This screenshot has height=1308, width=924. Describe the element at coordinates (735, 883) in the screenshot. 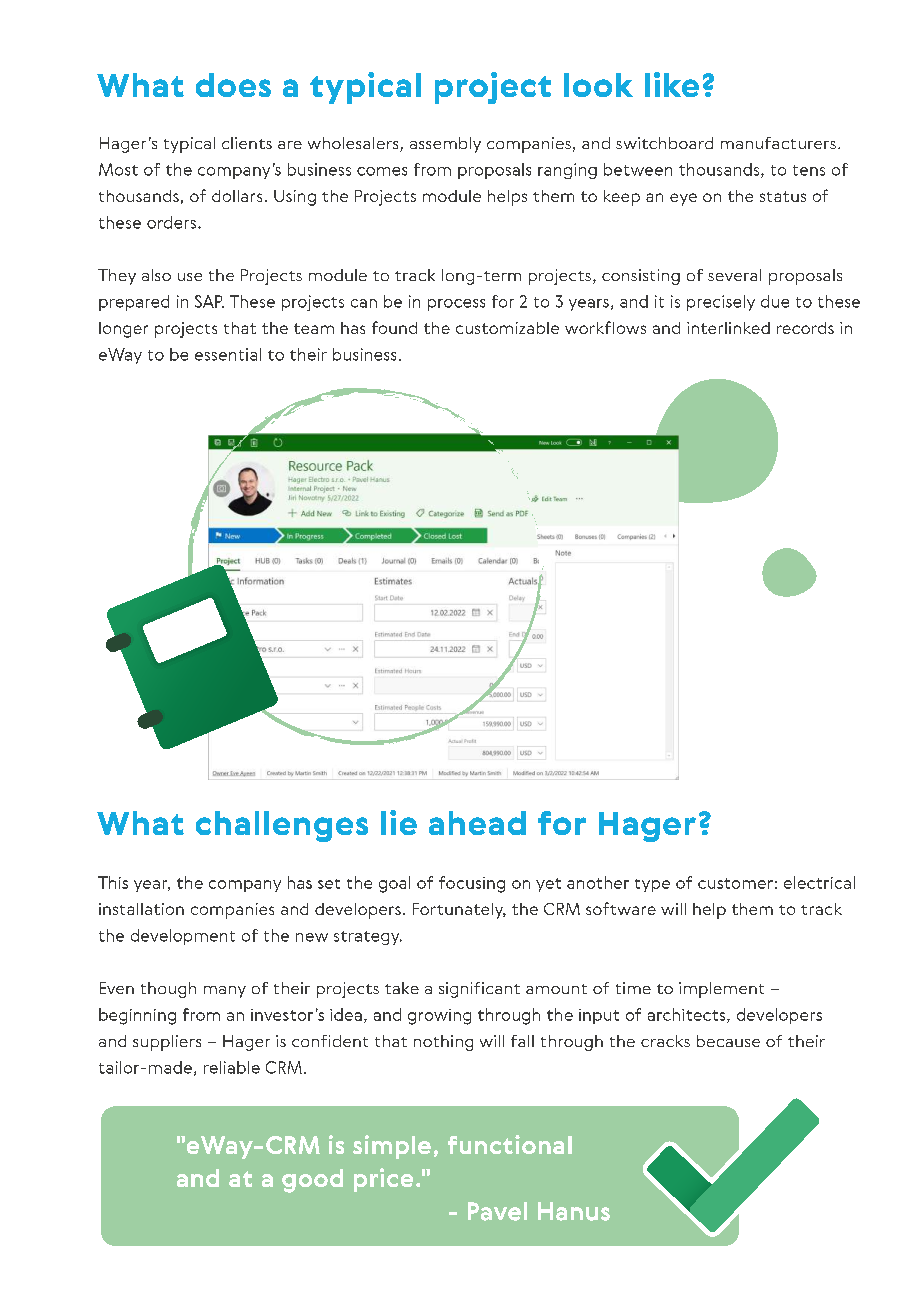

I see `customer` at that location.
